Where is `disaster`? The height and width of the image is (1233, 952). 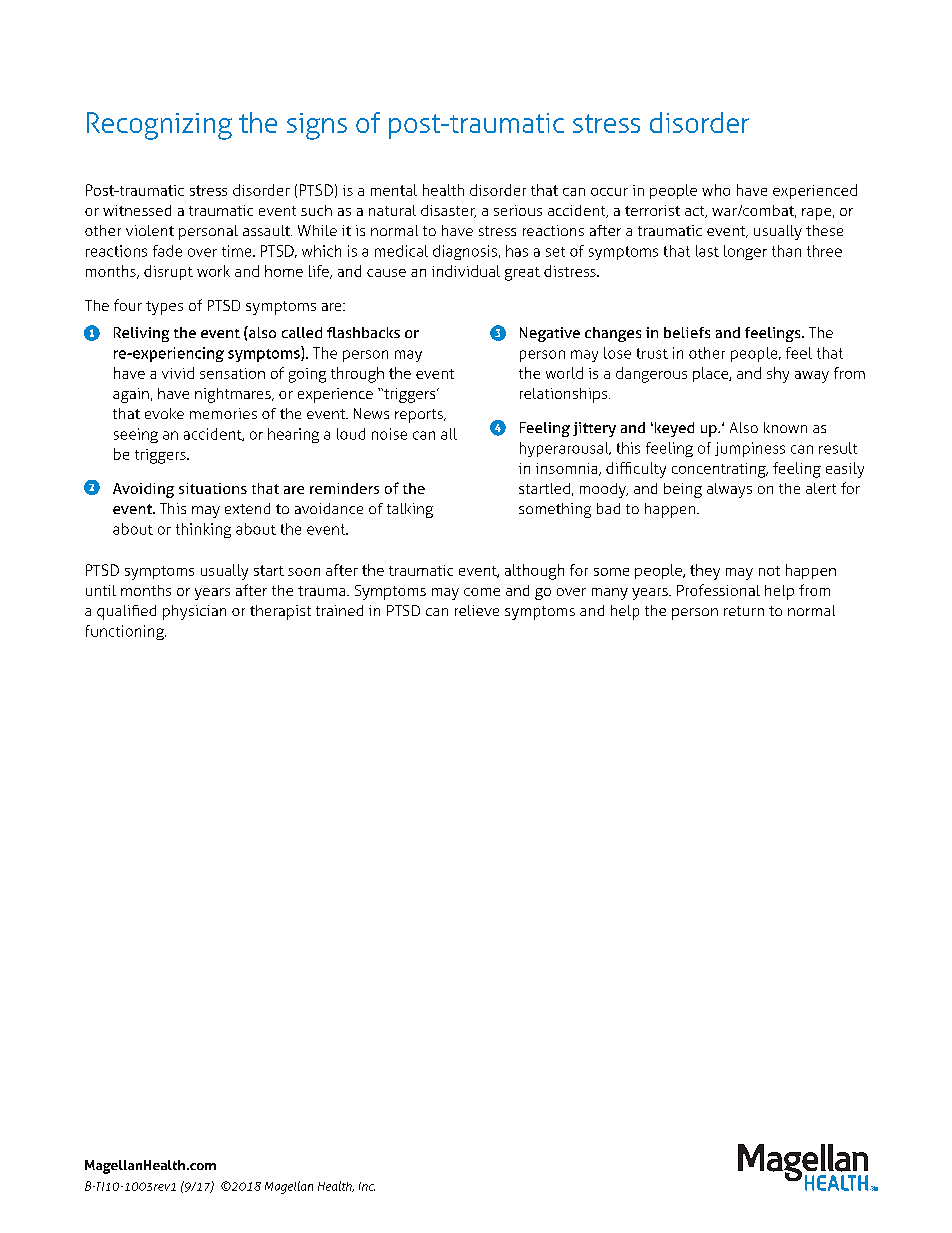 disaster is located at coordinates (448, 211).
